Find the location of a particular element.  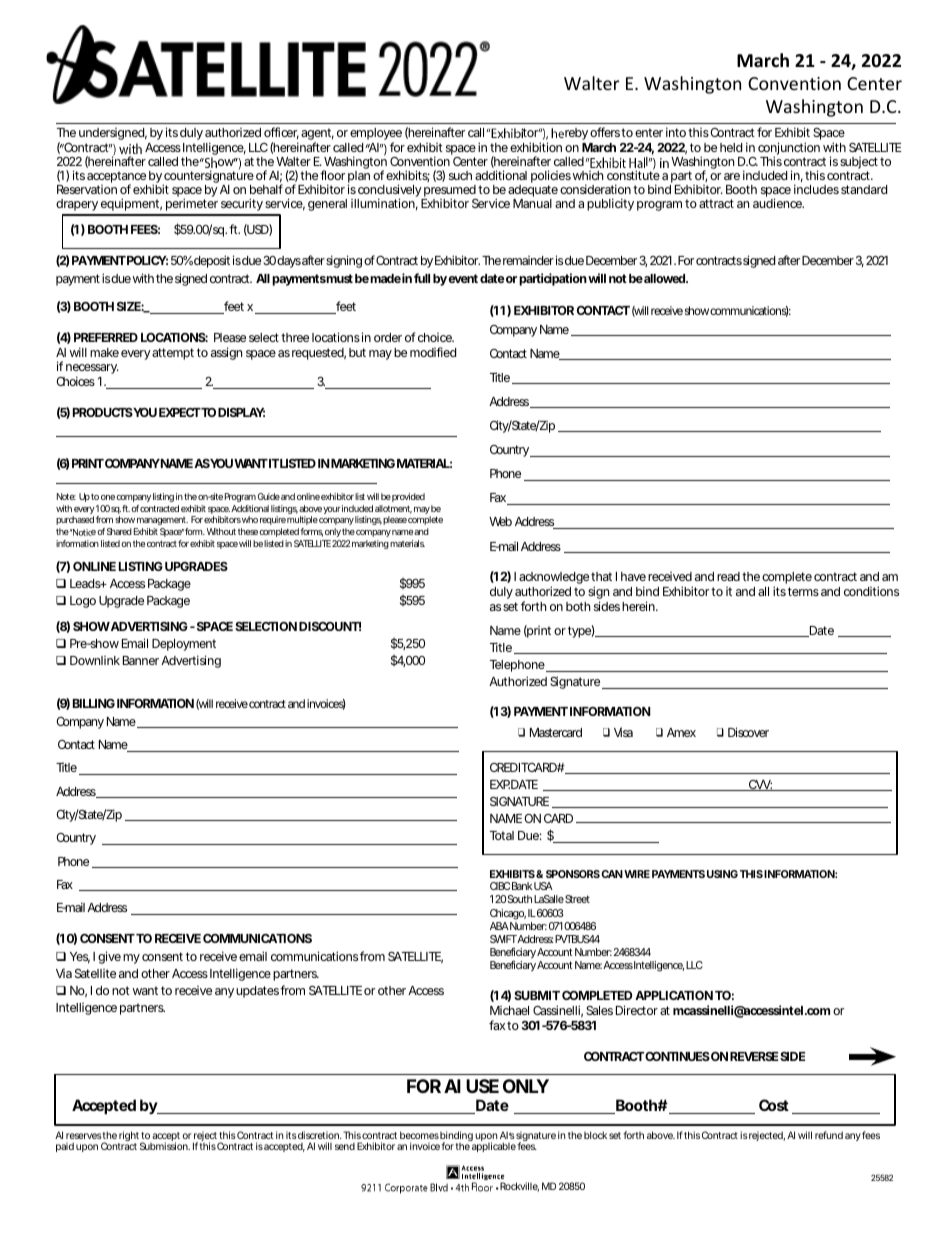

USING is located at coordinates (722, 874).
